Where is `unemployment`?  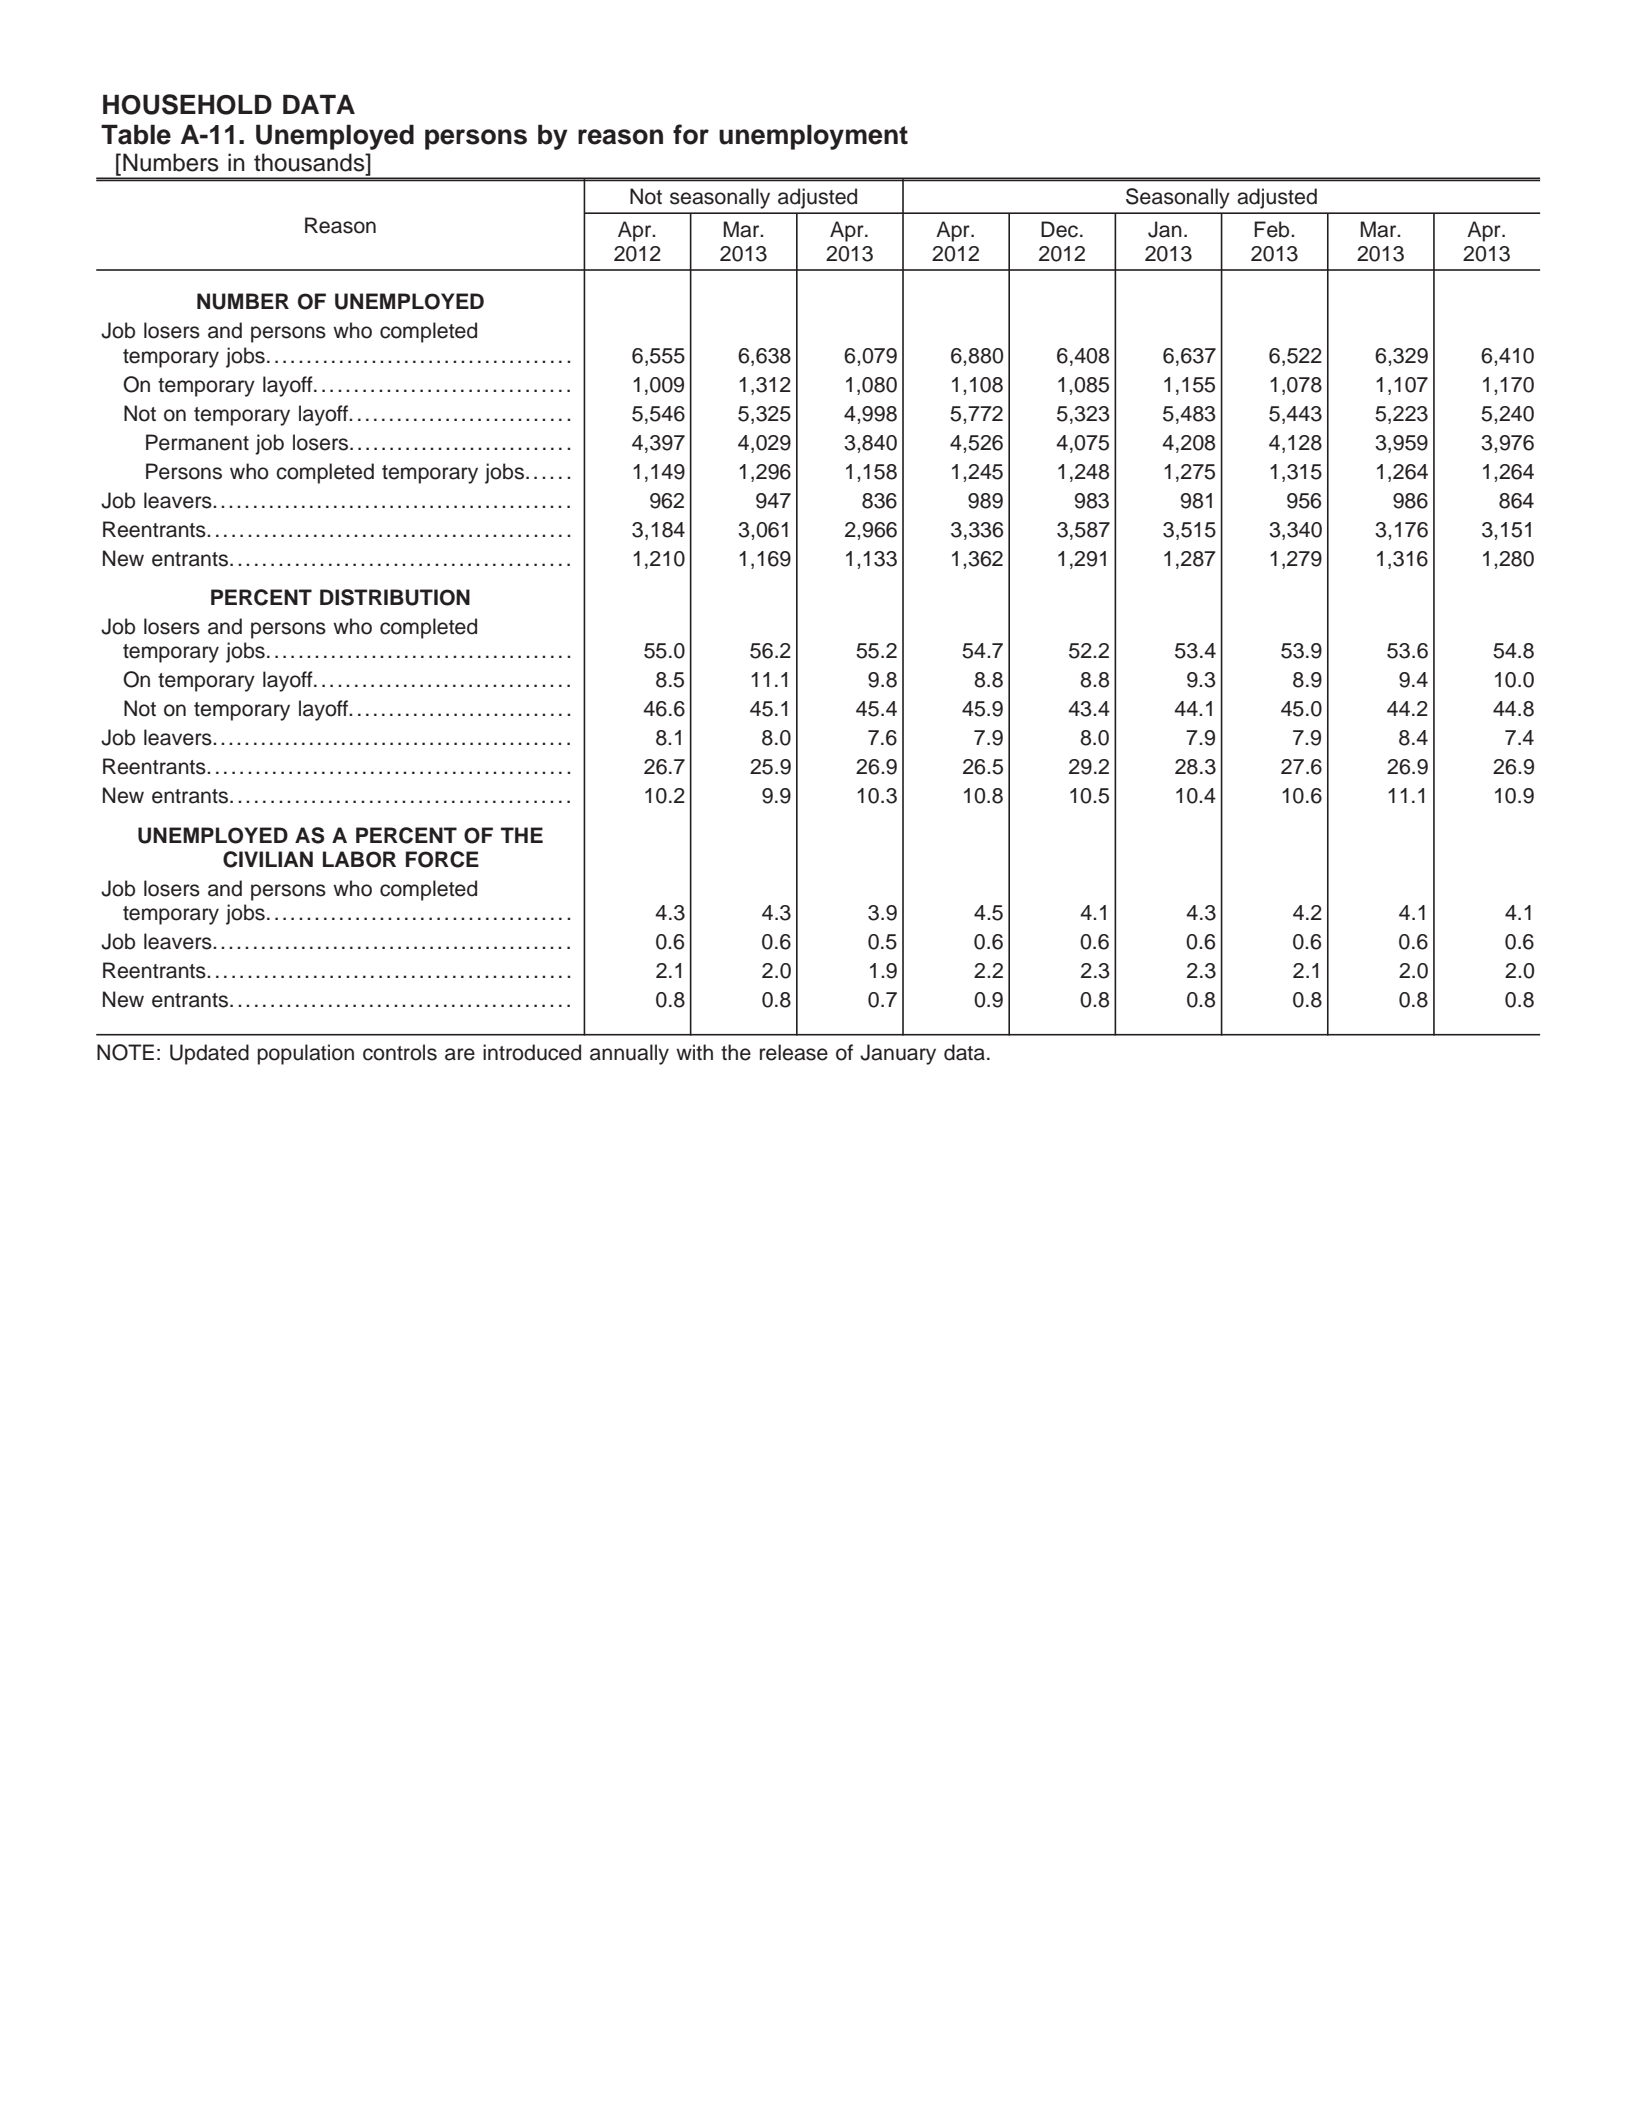
unemployment is located at coordinates (813, 137).
